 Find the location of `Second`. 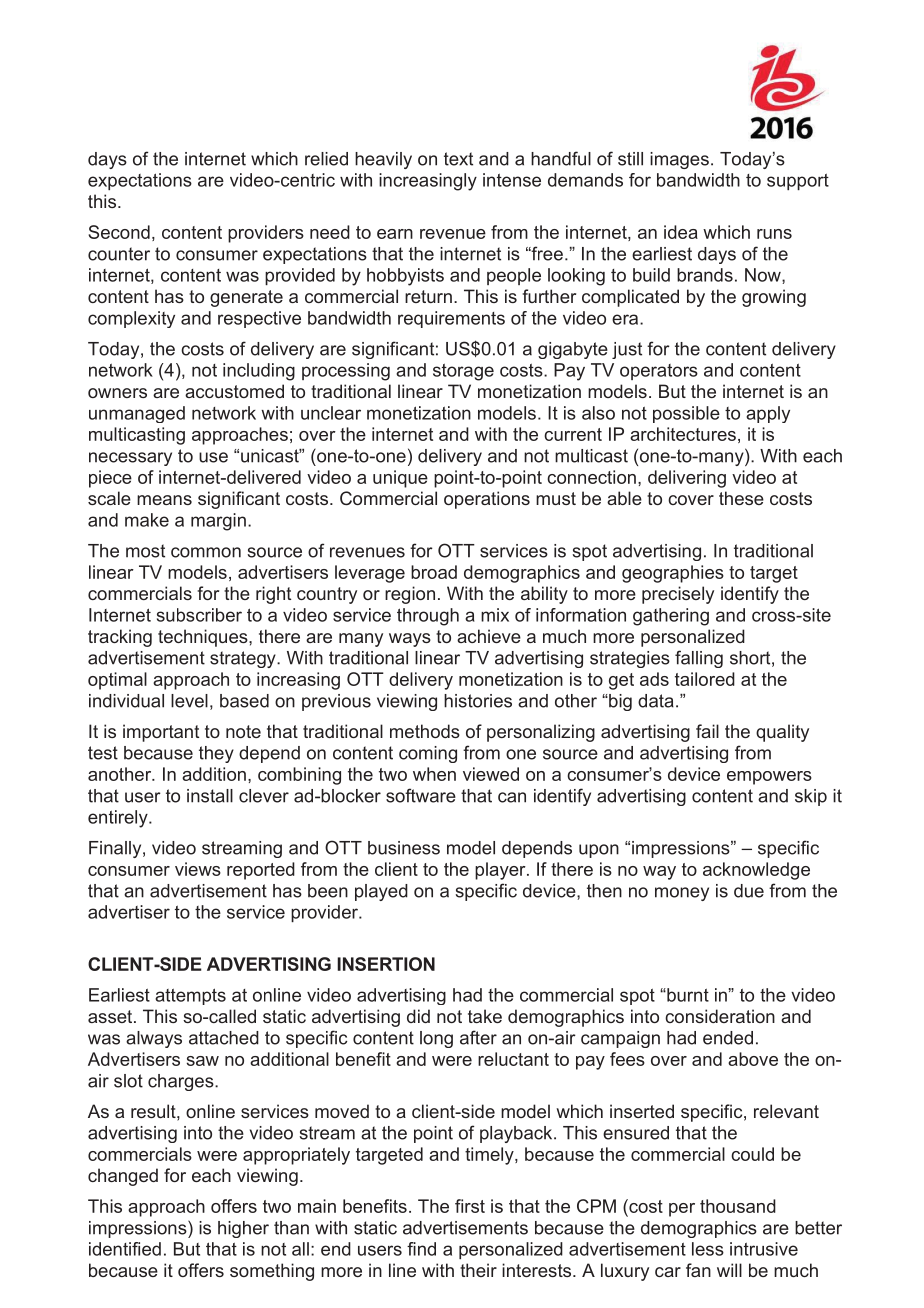

Second is located at coordinates (119, 232).
